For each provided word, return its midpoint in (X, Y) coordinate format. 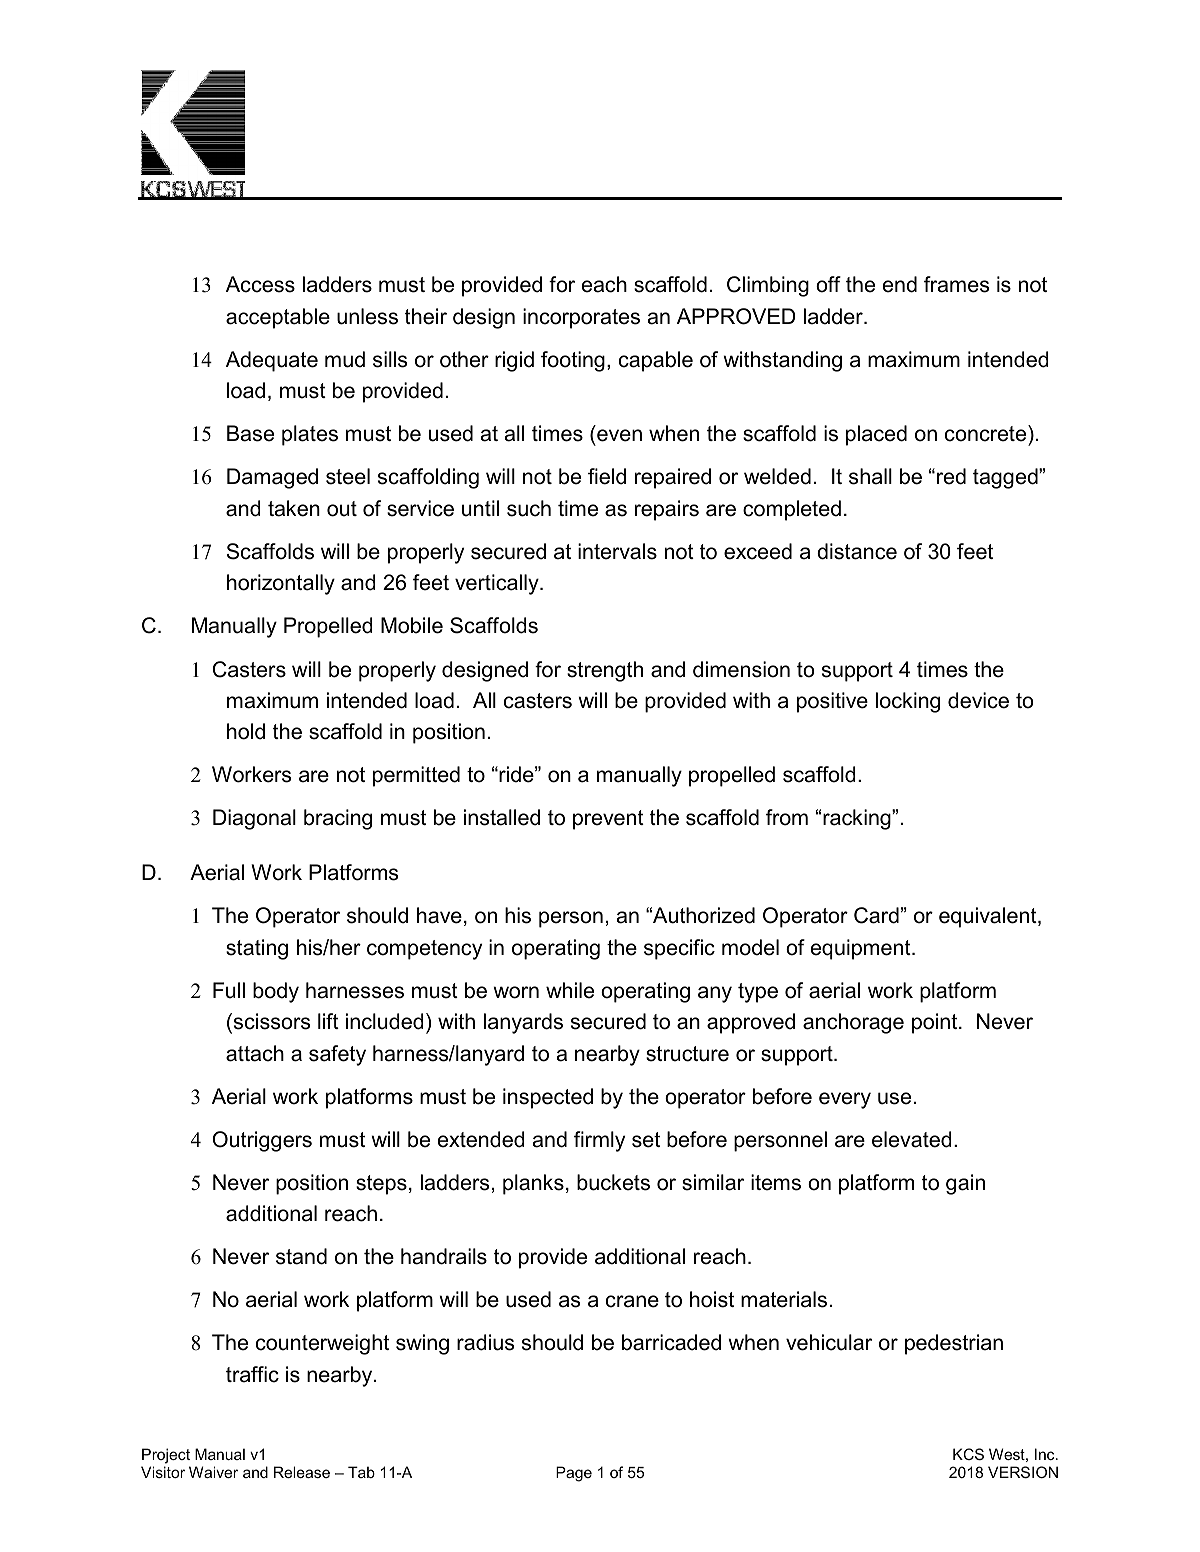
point (936, 1023)
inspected (548, 1098)
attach (255, 1053)
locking (908, 702)
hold (246, 731)
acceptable (278, 318)
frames (956, 284)
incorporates (581, 318)
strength (605, 671)
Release (302, 1472)
